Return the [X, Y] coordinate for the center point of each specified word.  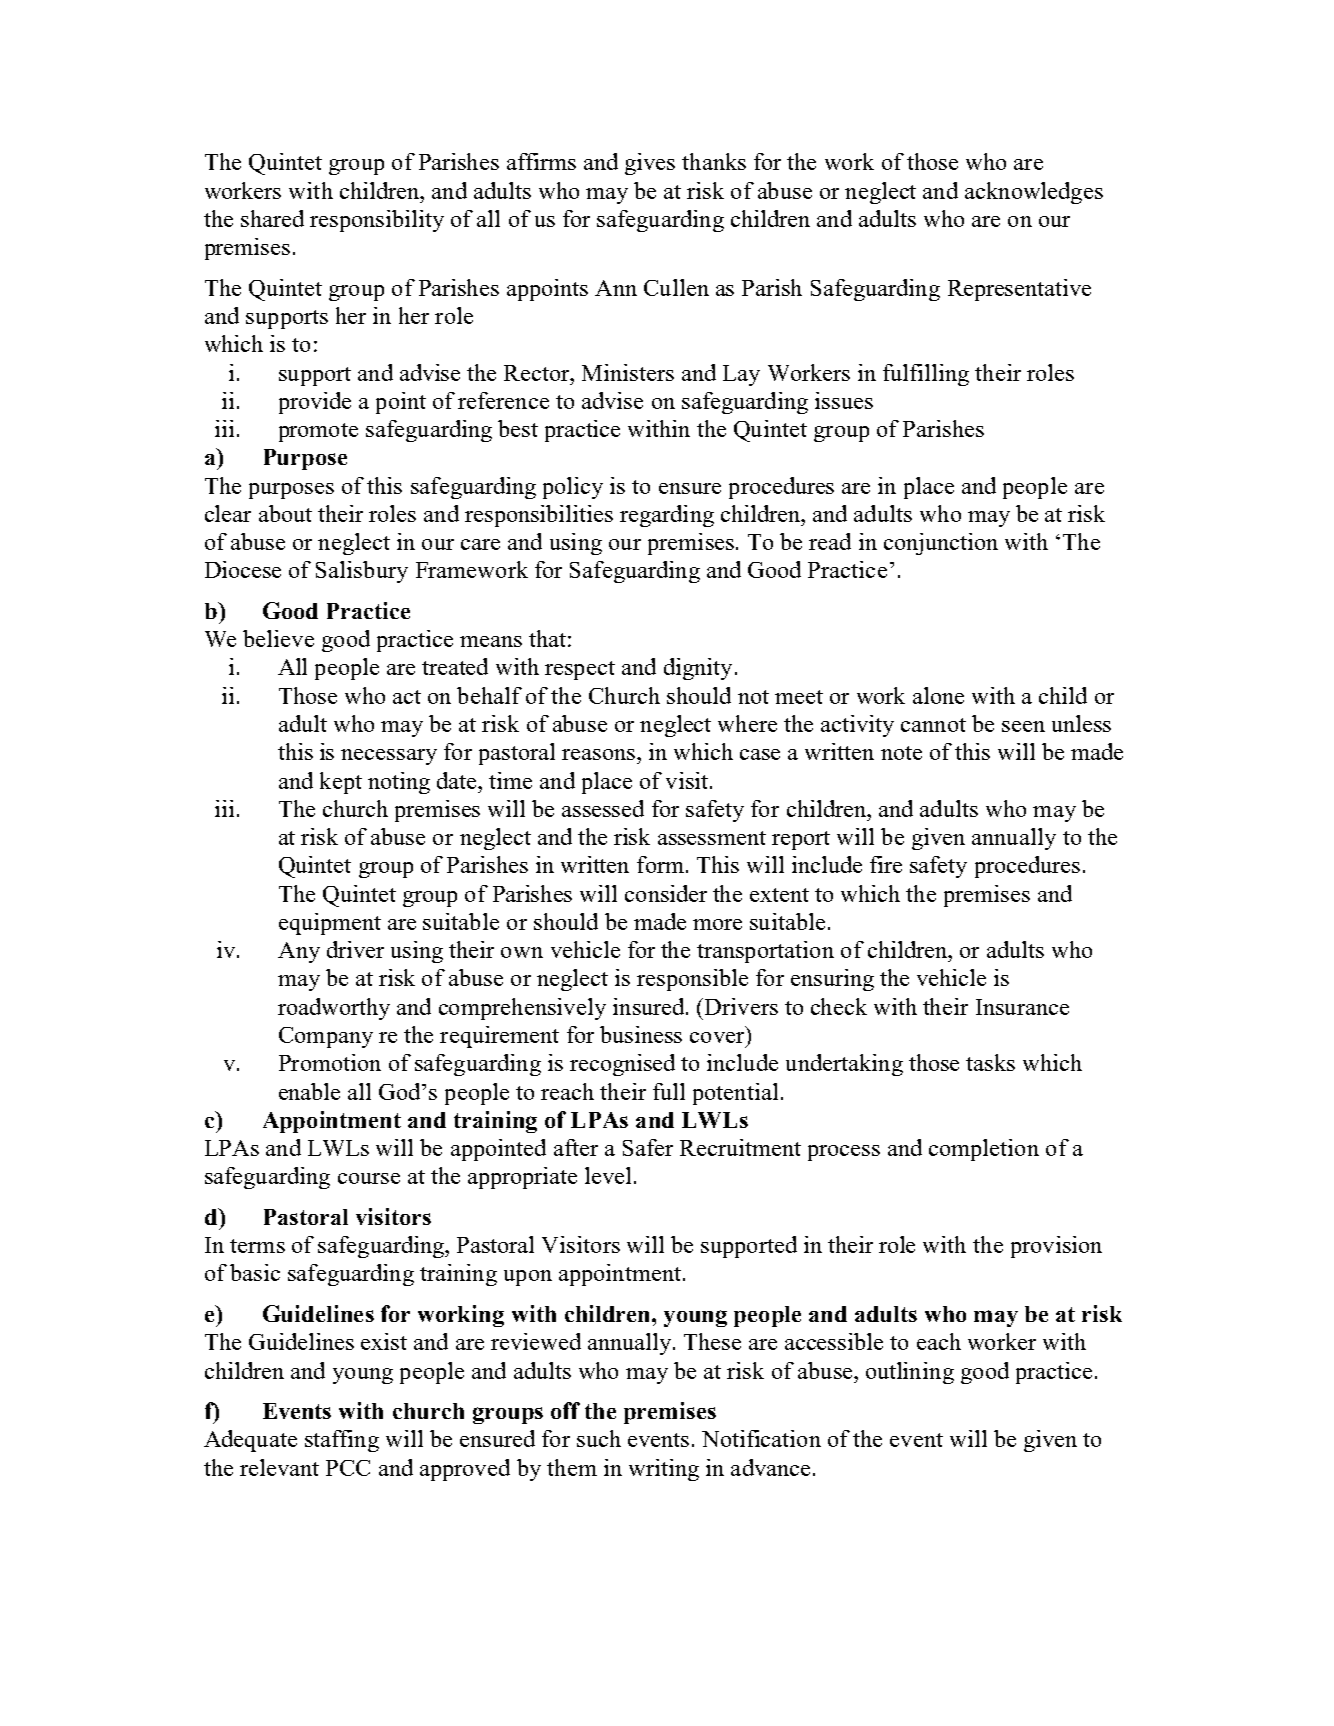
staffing [342, 1441]
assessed [603, 808]
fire [886, 864]
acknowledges [1034, 193]
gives [650, 164]
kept [341, 783]
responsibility [377, 221]
